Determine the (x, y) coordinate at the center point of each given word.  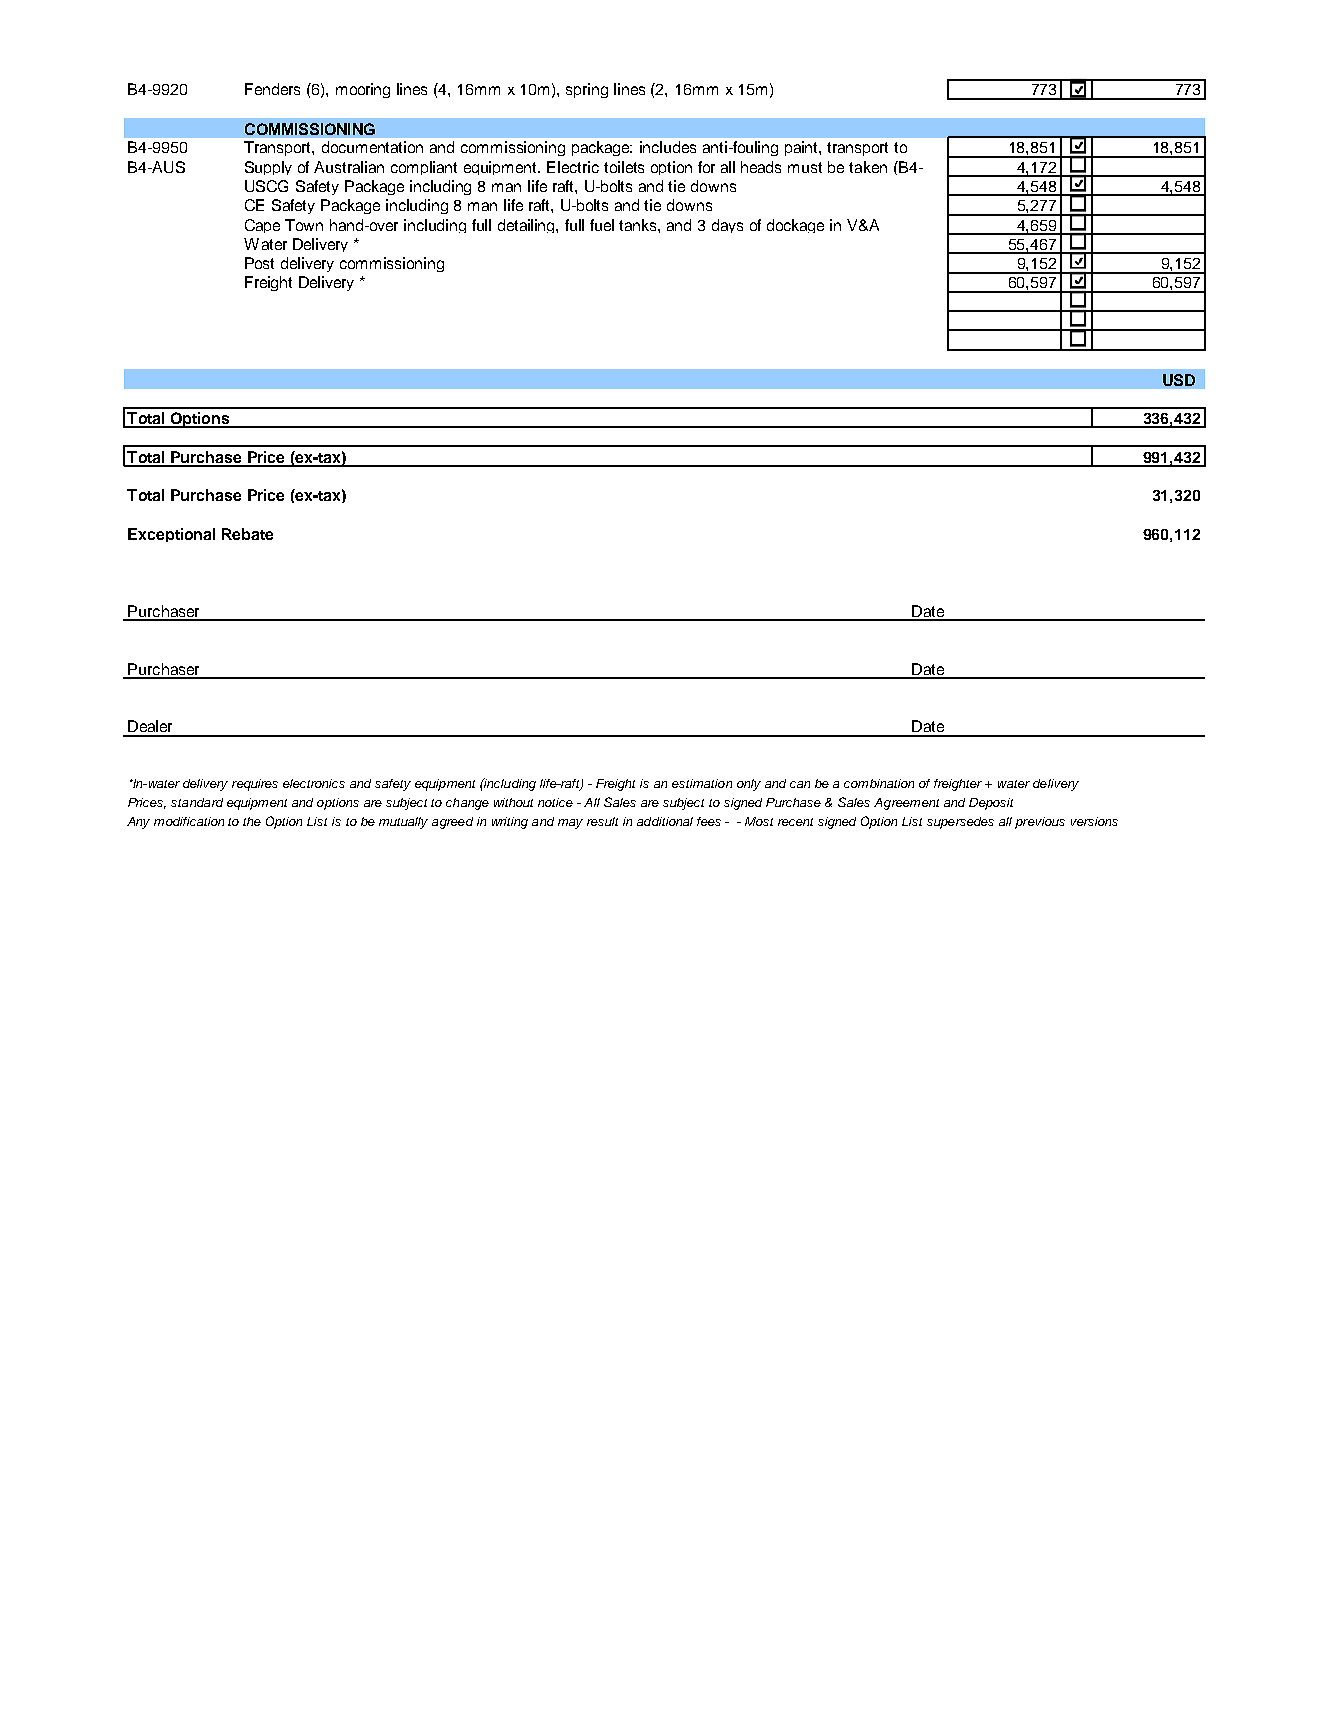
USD (1179, 380)
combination (879, 783)
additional (665, 821)
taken (868, 167)
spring (587, 90)
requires (255, 785)
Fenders (272, 89)
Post (259, 263)
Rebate (247, 534)
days (727, 226)
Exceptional (171, 535)
